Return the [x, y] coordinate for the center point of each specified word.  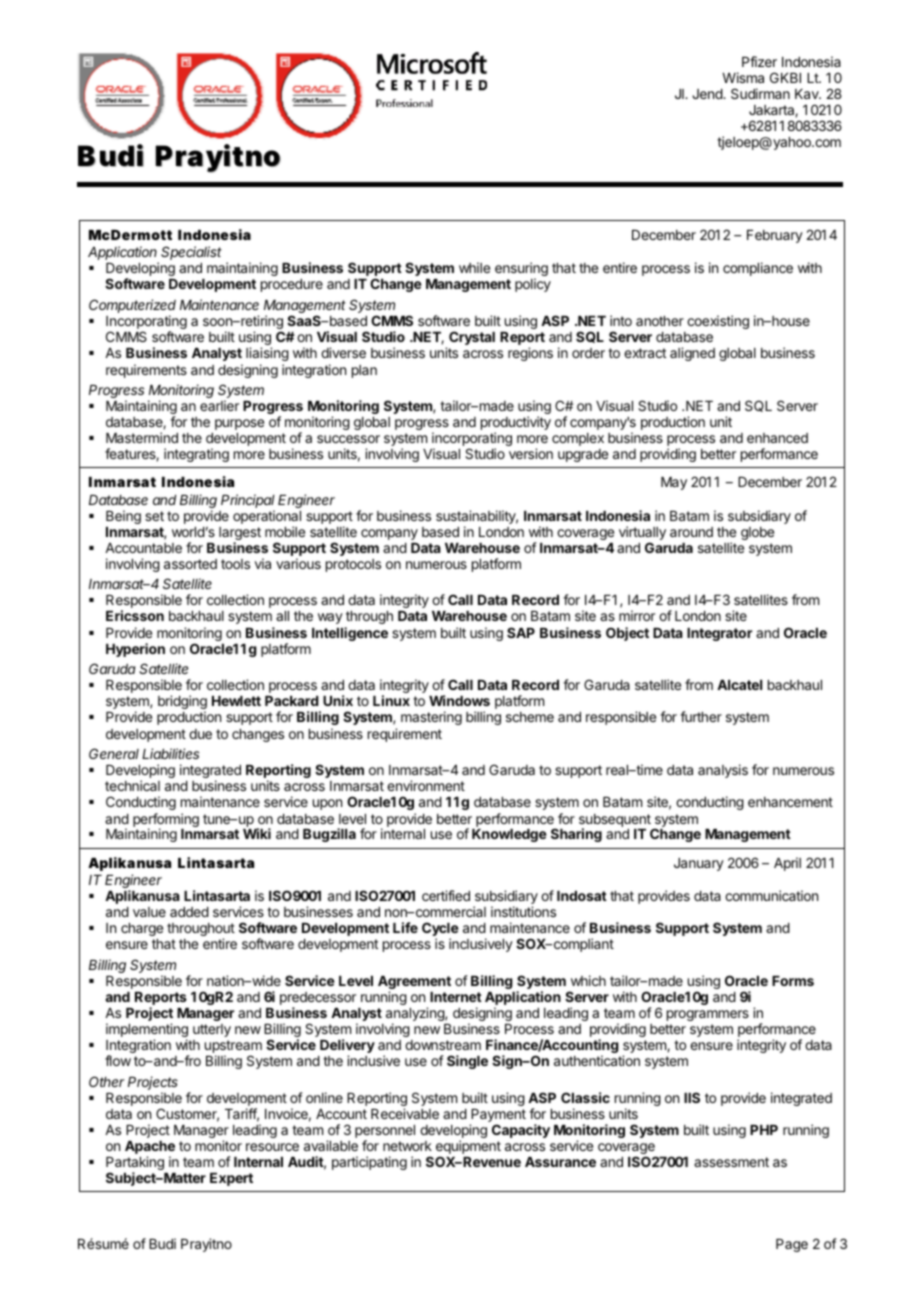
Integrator [719, 634]
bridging [182, 703]
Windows [459, 700]
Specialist [191, 253]
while [474, 267]
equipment [468, 1148]
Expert [231, 1179]
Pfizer [759, 61]
